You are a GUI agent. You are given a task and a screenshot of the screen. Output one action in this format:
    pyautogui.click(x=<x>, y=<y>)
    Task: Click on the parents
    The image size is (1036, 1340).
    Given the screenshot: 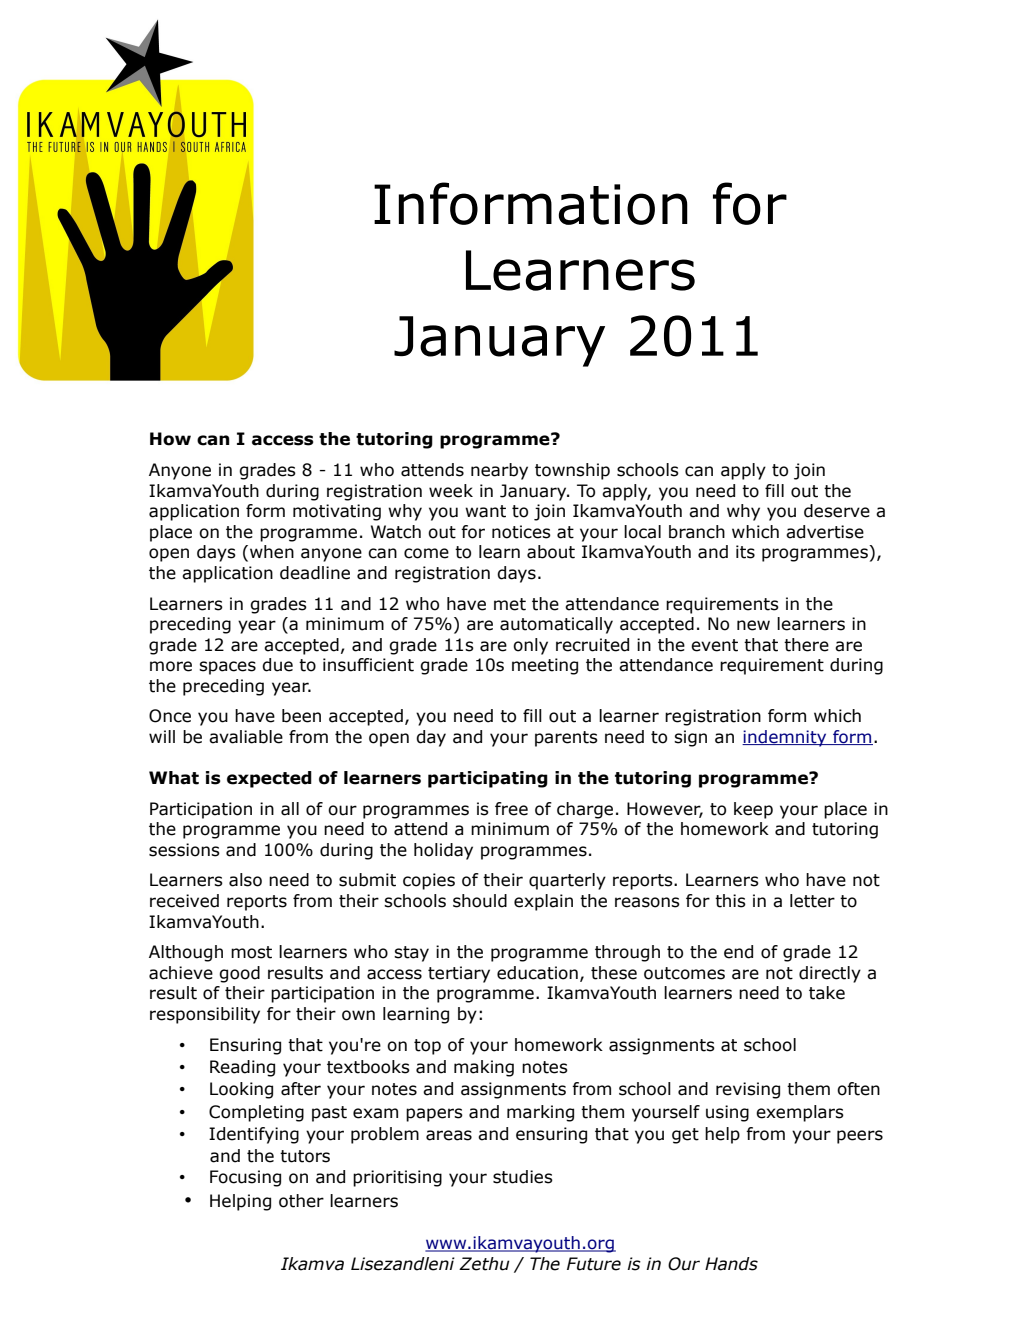 What is the action you would take?
    pyautogui.click(x=566, y=739)
